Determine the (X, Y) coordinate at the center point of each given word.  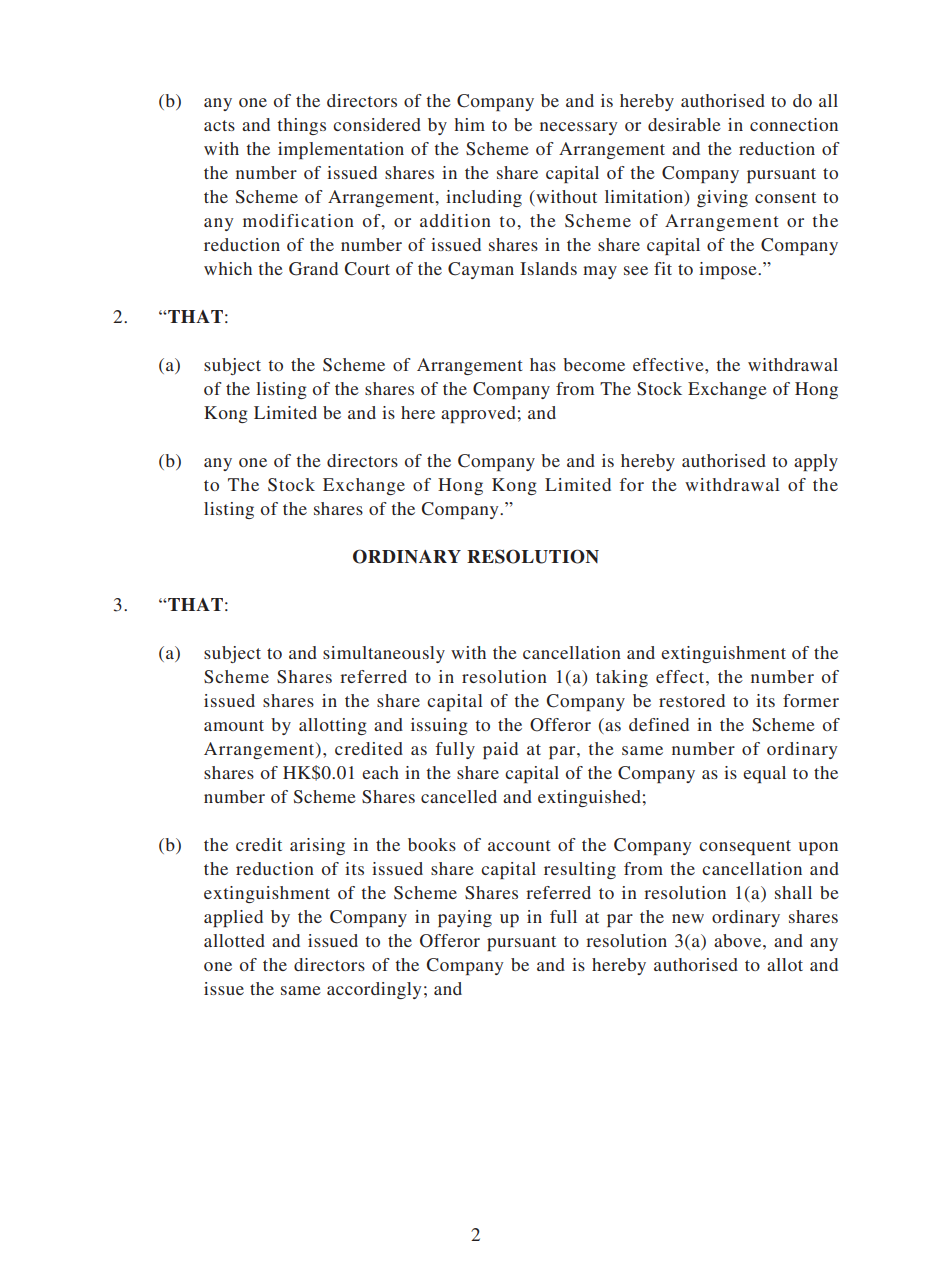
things (301, 126)
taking (622, 678)
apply (816, 462)
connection (794, 124)
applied (233, 918)
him (470, 124)
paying (465, 918)
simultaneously (384, 654)
